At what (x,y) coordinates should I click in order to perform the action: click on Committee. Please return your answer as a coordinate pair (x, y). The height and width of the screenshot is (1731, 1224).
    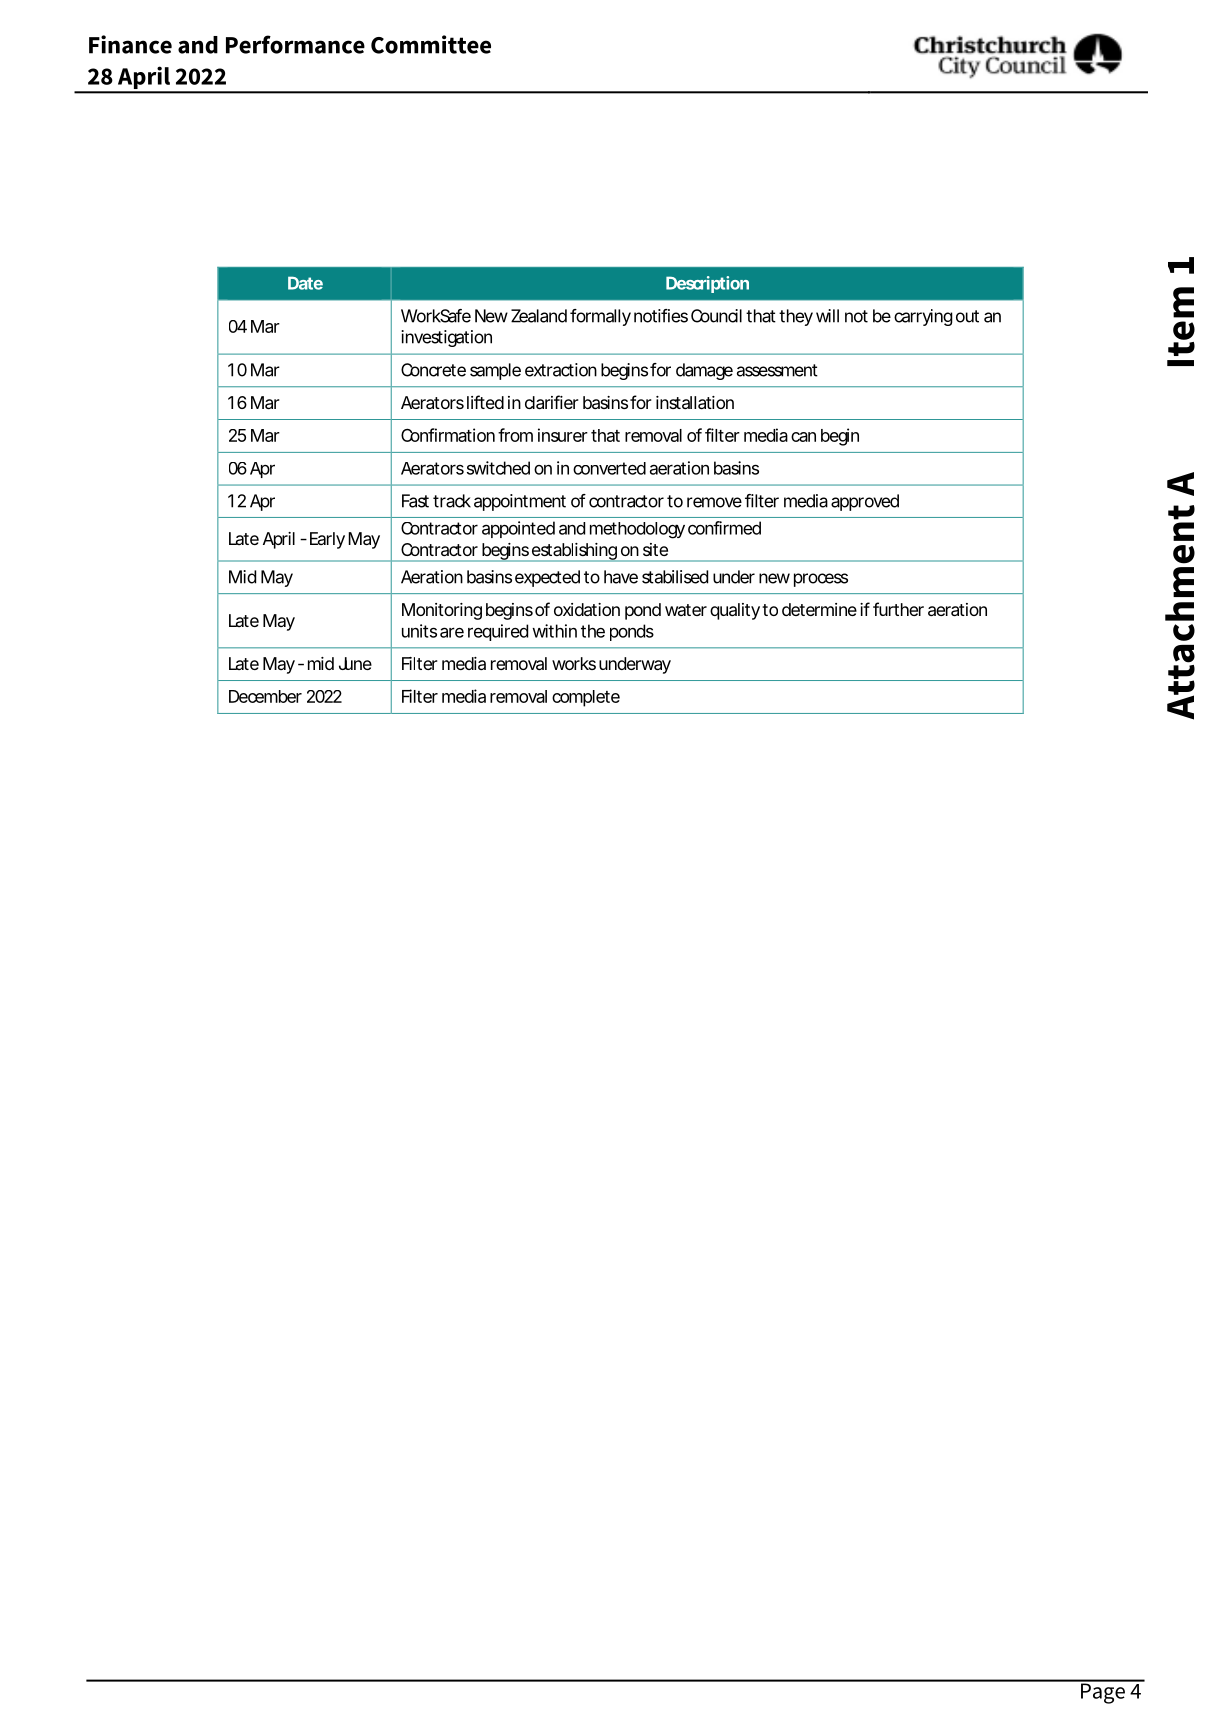
    Looking at the image, I should click on (431, 44).
